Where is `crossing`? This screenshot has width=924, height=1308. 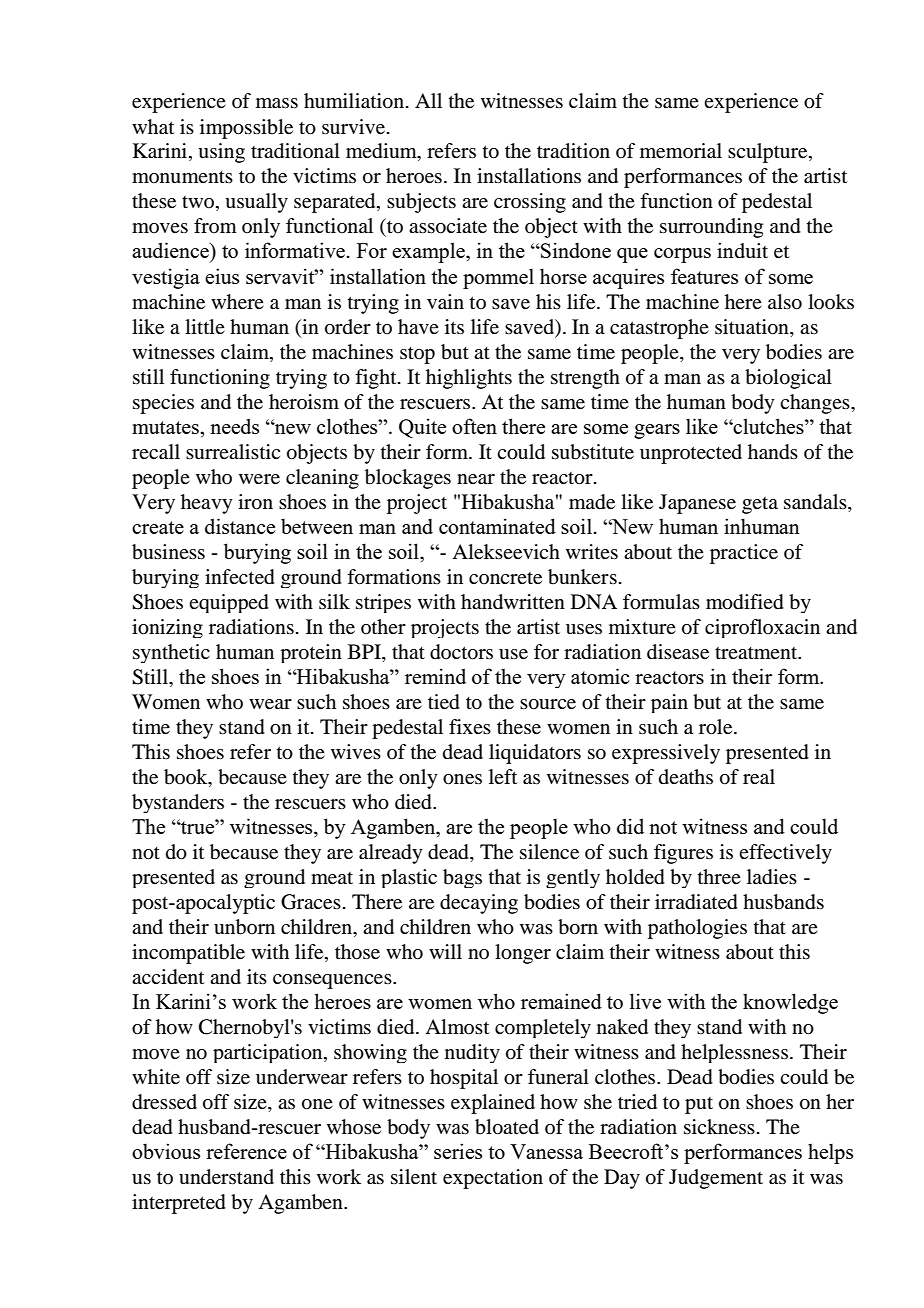 crossing is located at coordinates (530, 203).
